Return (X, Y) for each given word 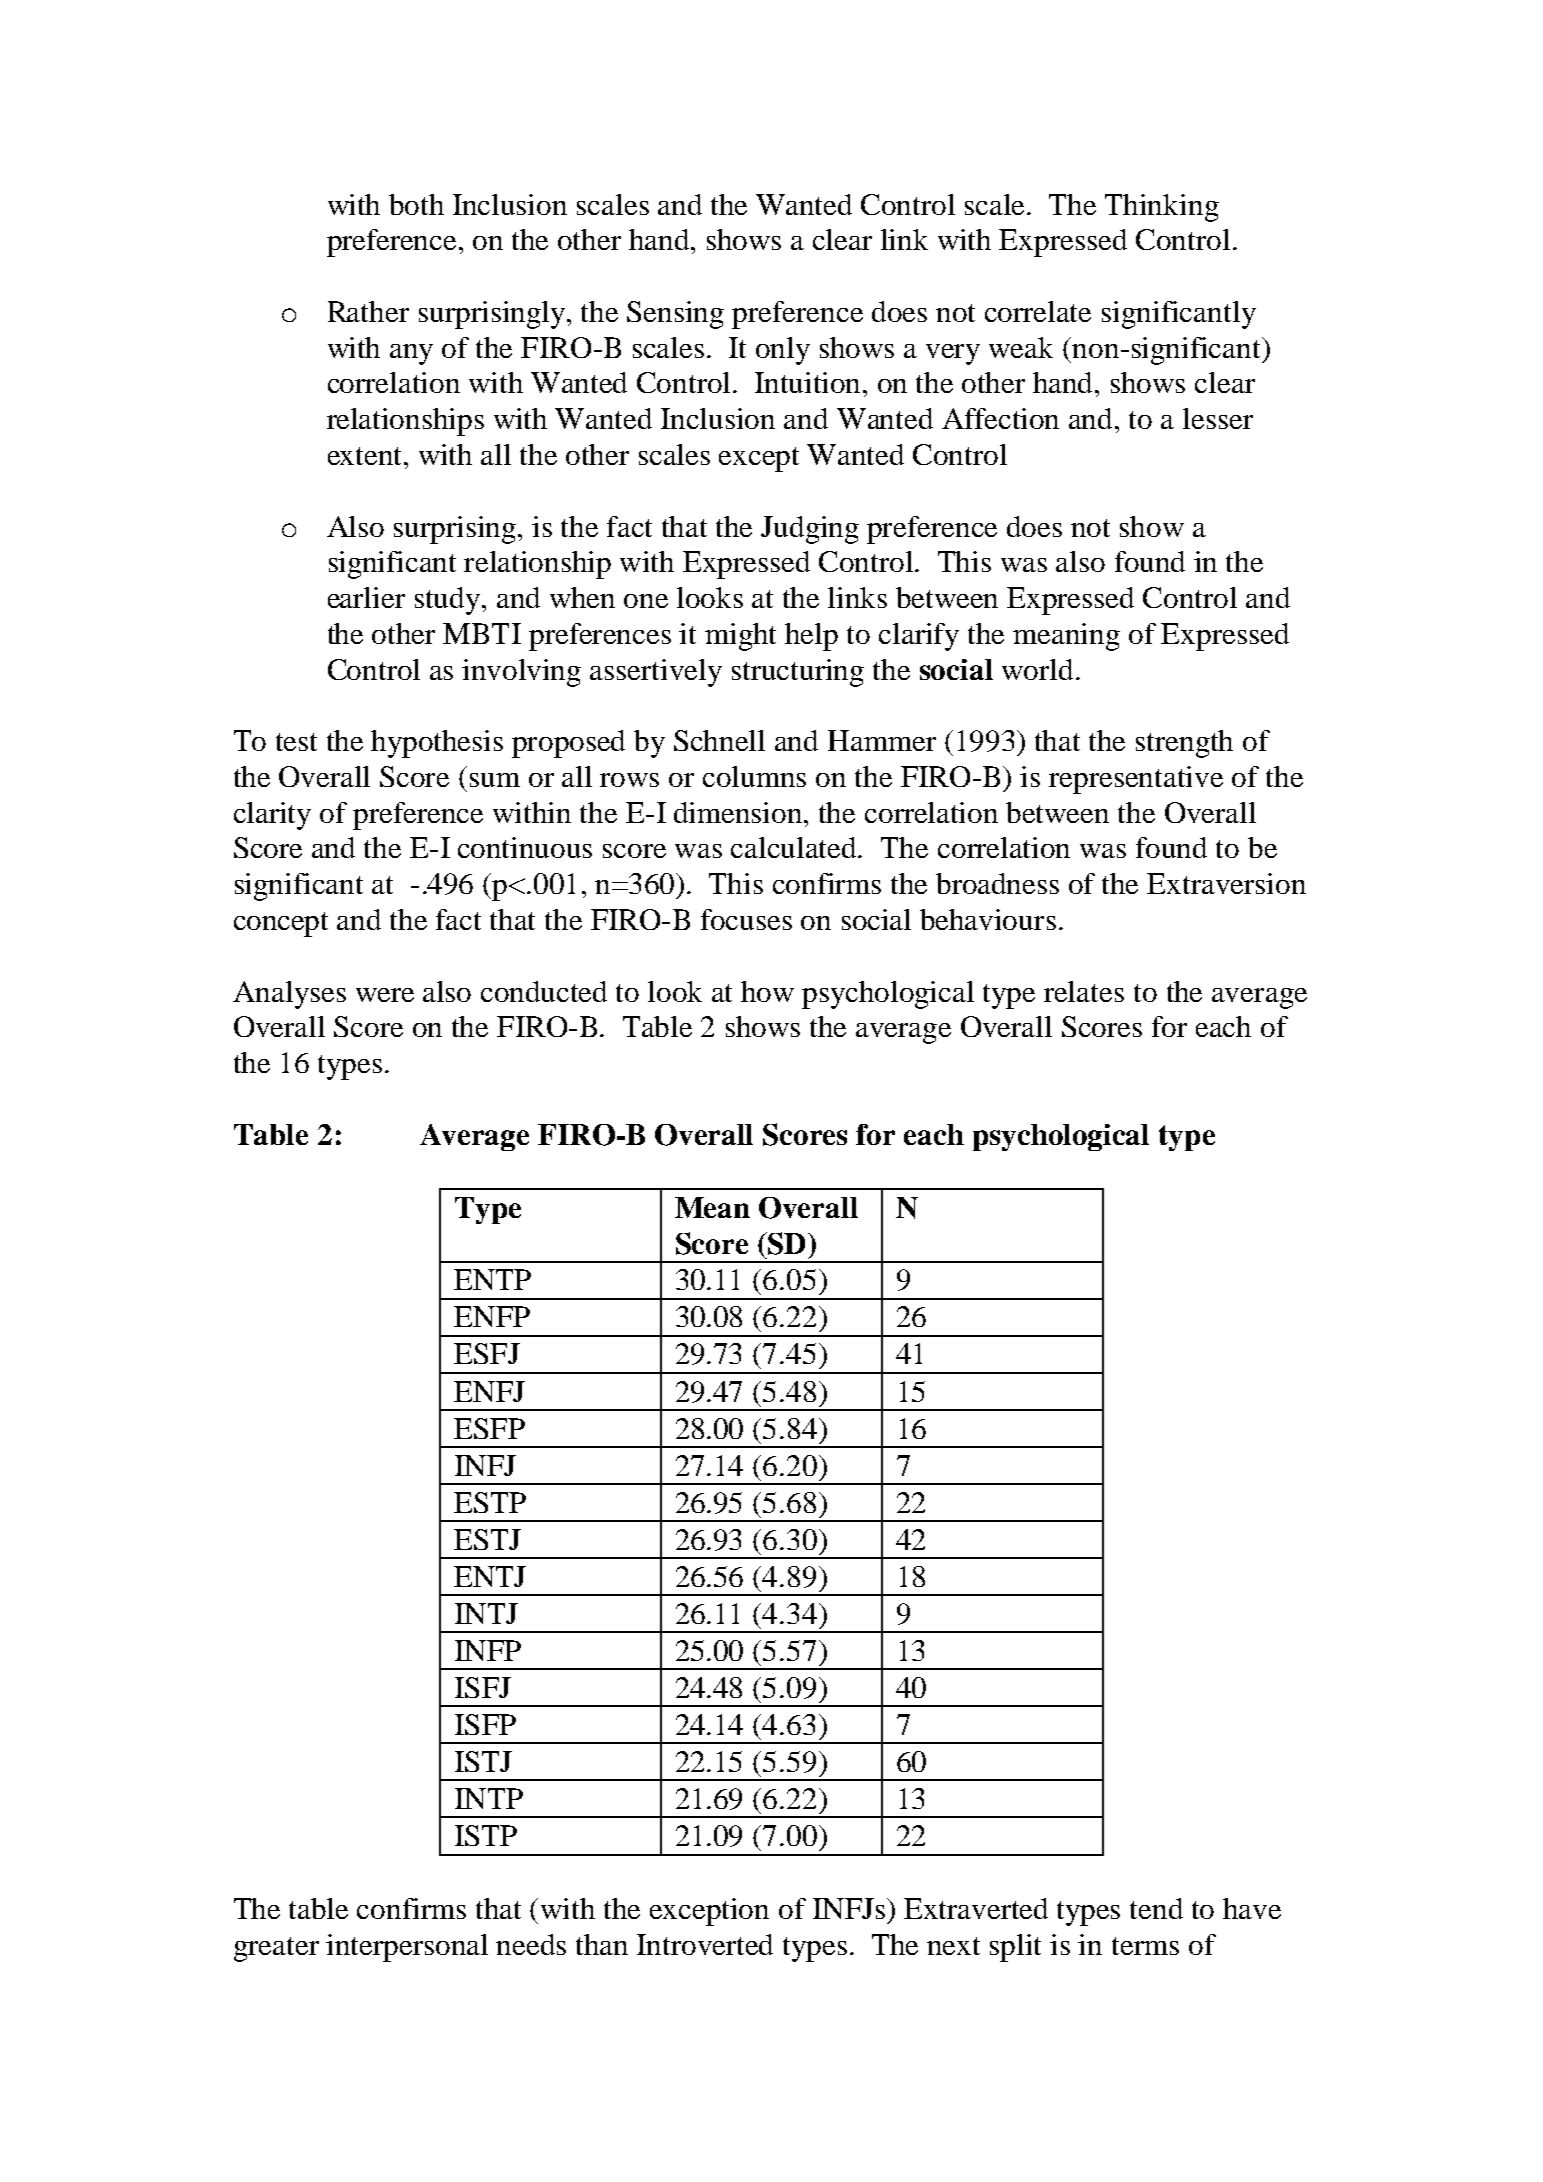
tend (1156, 1908)
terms (1145, 1946)
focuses (746, 919)
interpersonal (407, 1948)
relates (1084, 991)
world (1037, 669)
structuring (798, 673)
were (385, 995)
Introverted (705, 1944)
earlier (366, 597)
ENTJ (490, 1576)
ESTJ (487, 1539)
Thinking (1162, 208)
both (416, 204)
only (783, 351)
